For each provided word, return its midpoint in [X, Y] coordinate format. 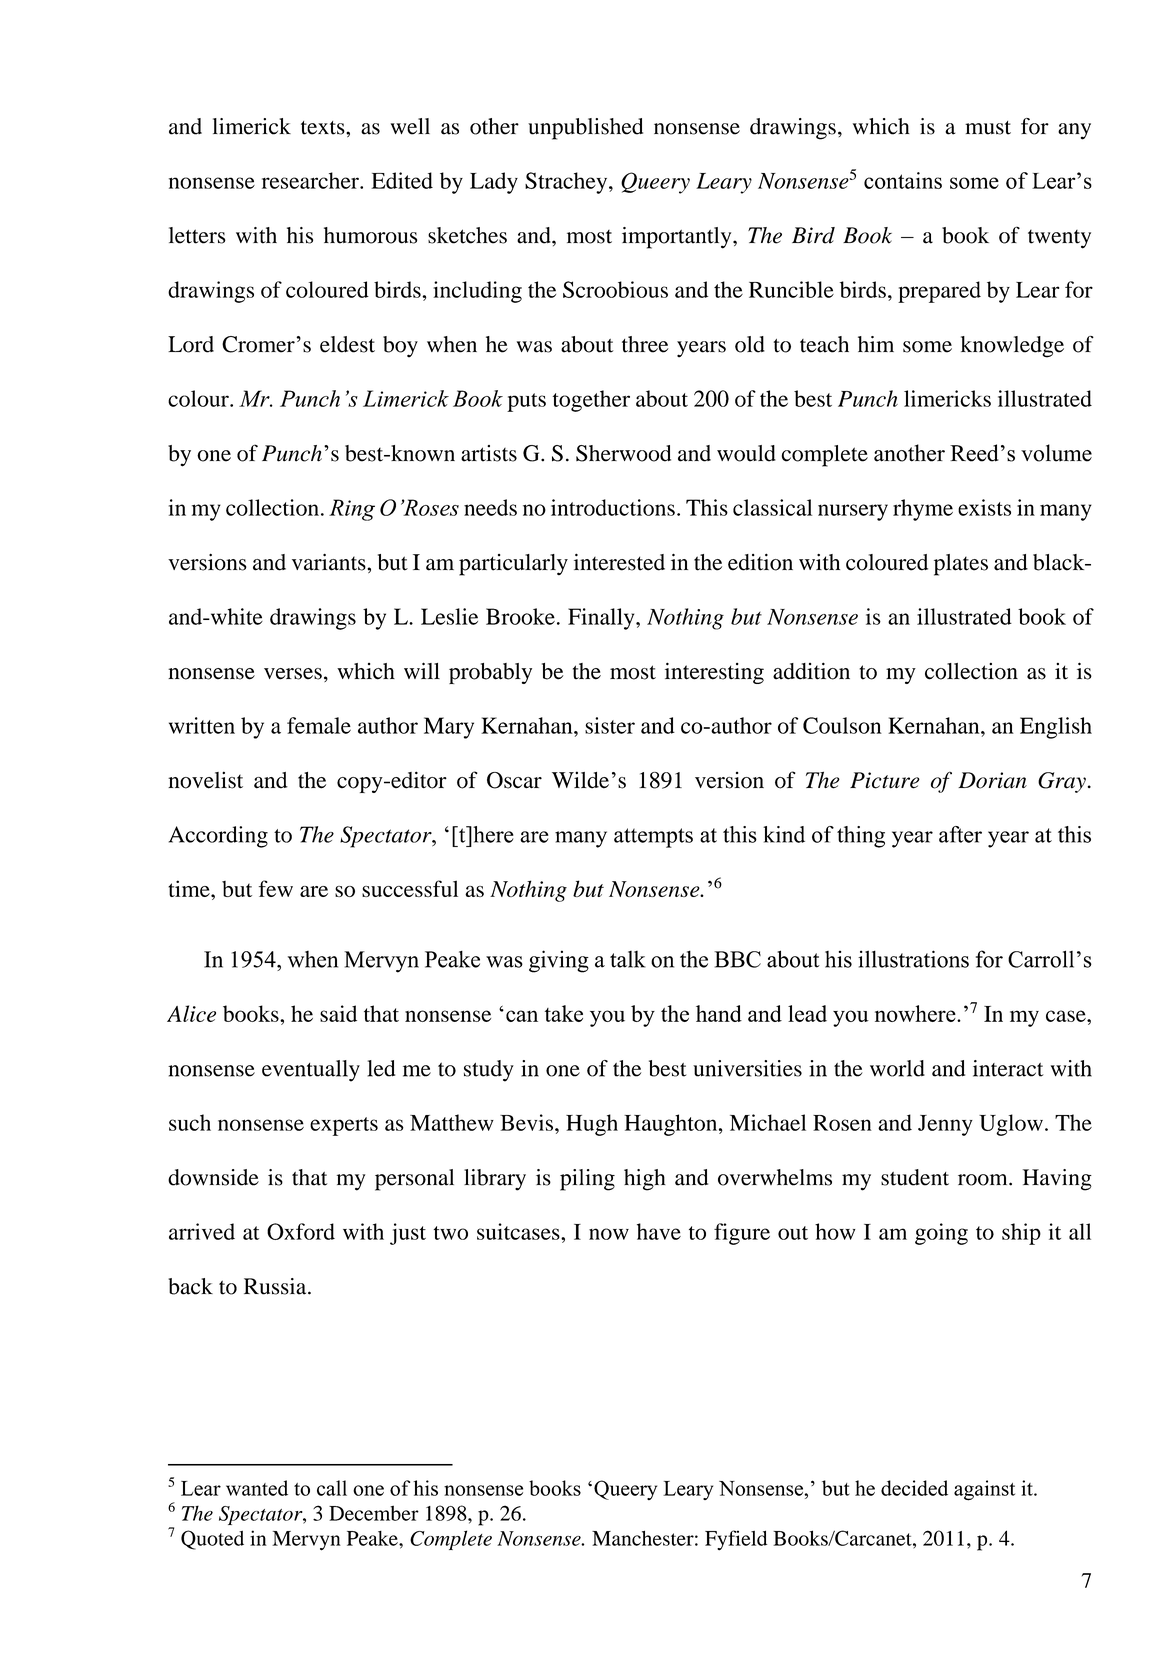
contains [903, 180]
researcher [311, 180]
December [374, 1513]
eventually [311, 1071]
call [332, 1488]
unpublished [585, 129]
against [984, 1490]
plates [961, 565]
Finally [602, 619]
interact [1008, 1068]
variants [330, 562]
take [564, 1013]
